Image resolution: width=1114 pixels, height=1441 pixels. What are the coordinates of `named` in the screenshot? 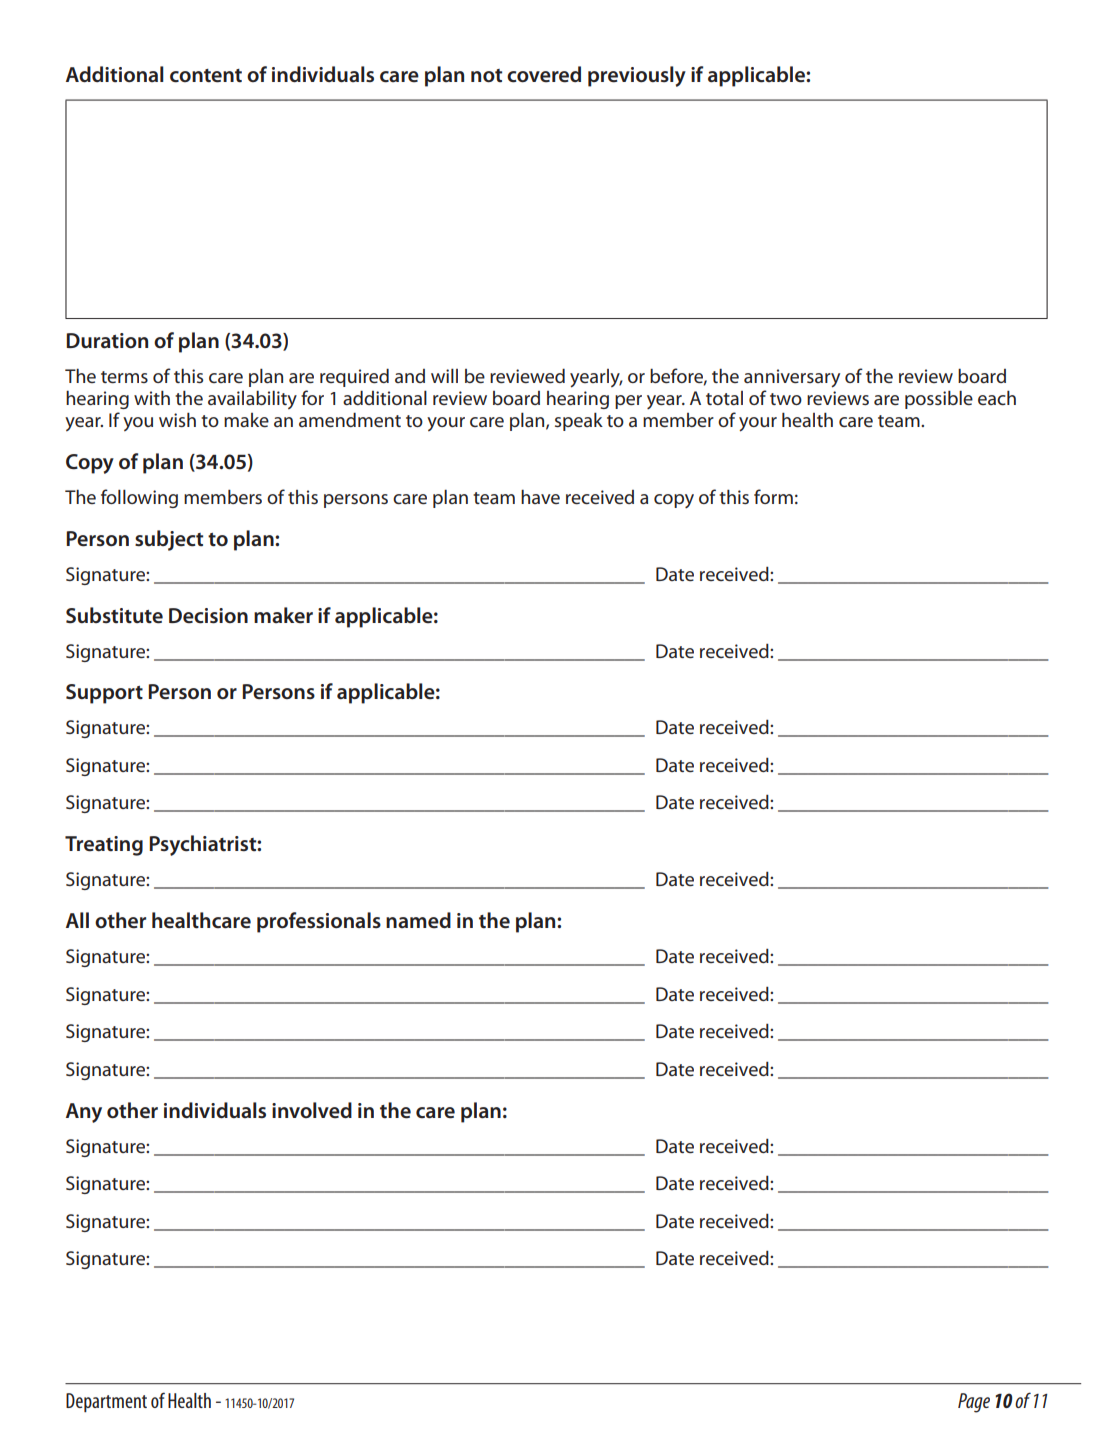 It's located at (418, 920).
